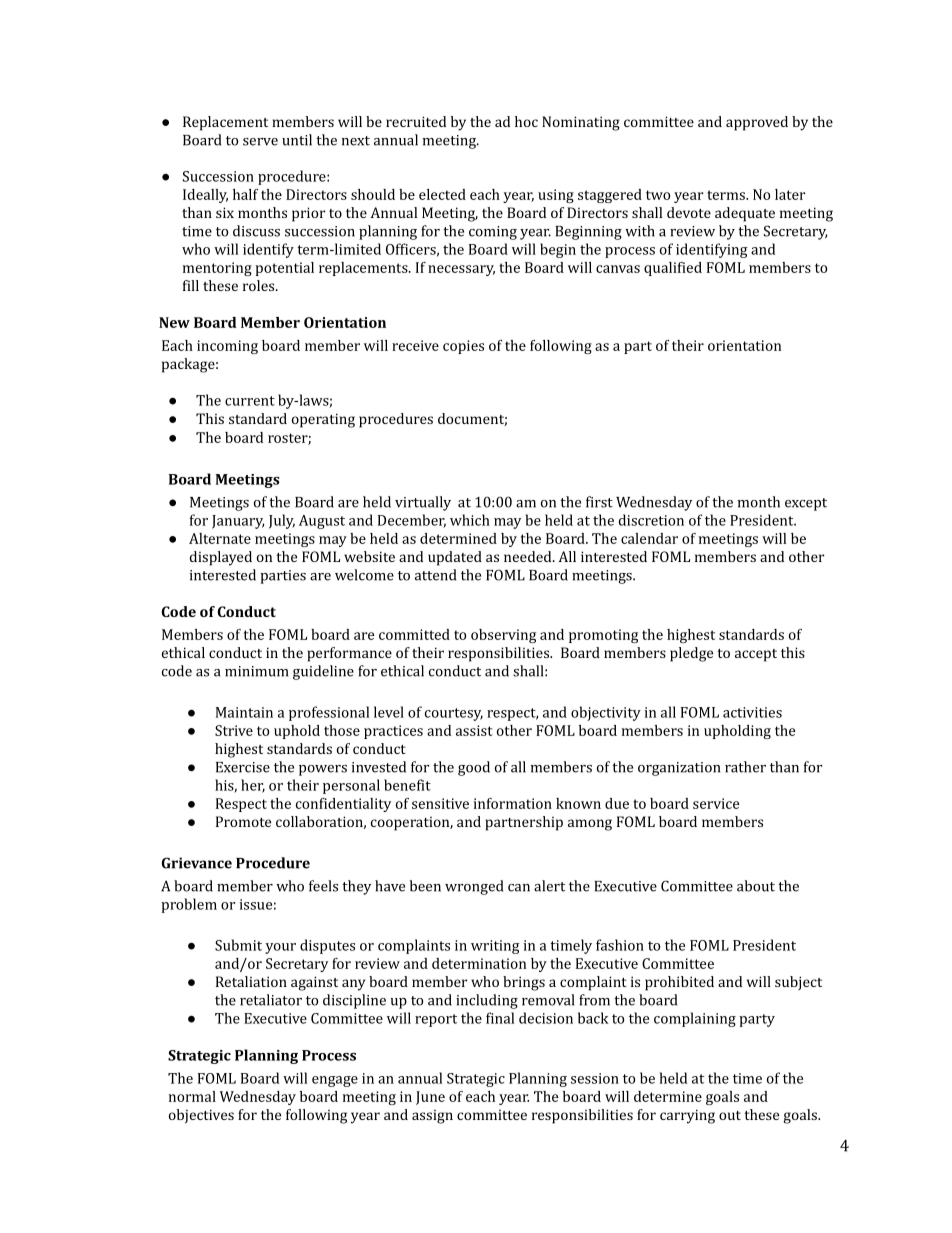 The height and width of the screenshot is (1233, 952). Describe the element at coordinates (243, 821) in the screenshot. I see `Promote` at that location.
